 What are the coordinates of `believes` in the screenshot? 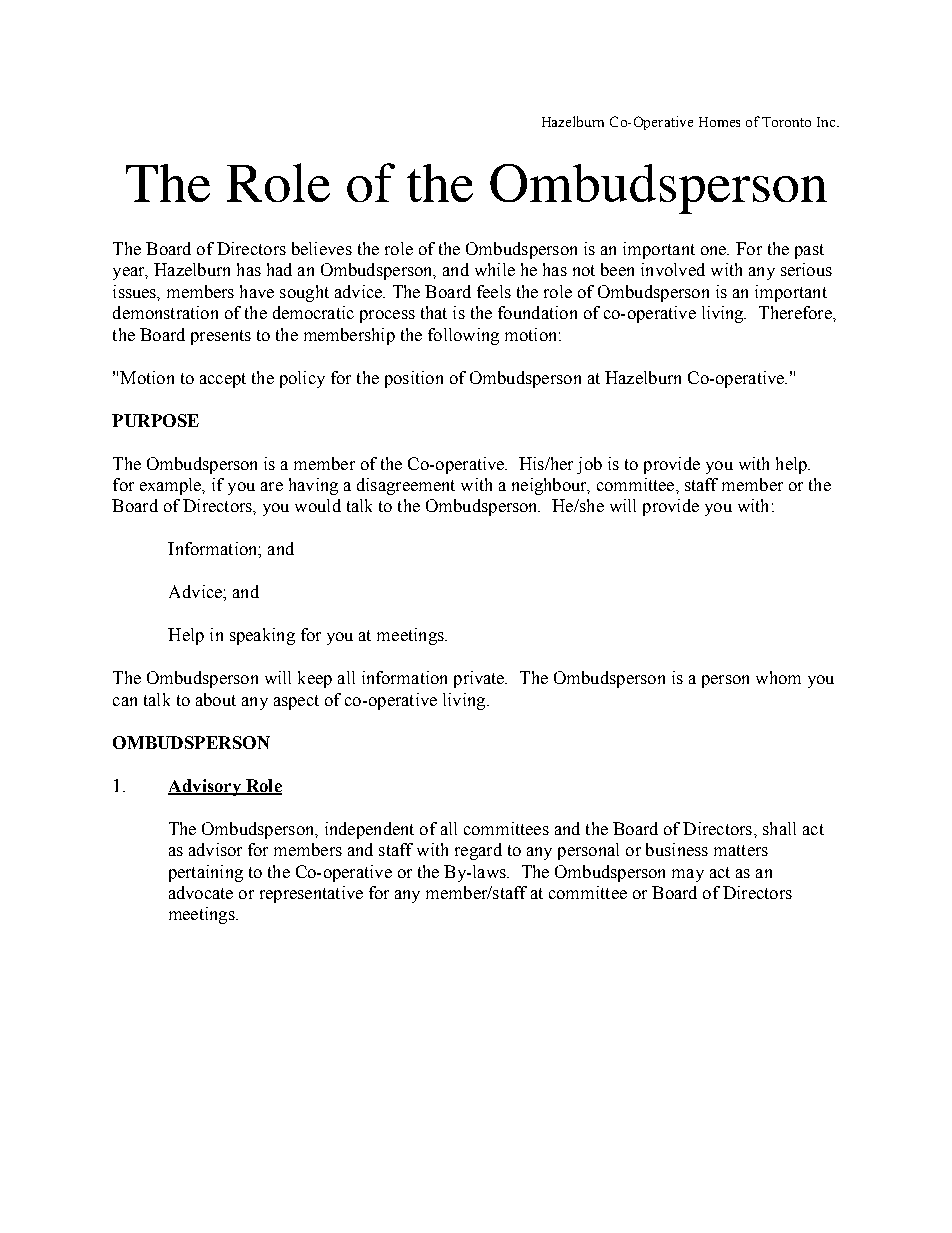 It's located at (322, 248).
